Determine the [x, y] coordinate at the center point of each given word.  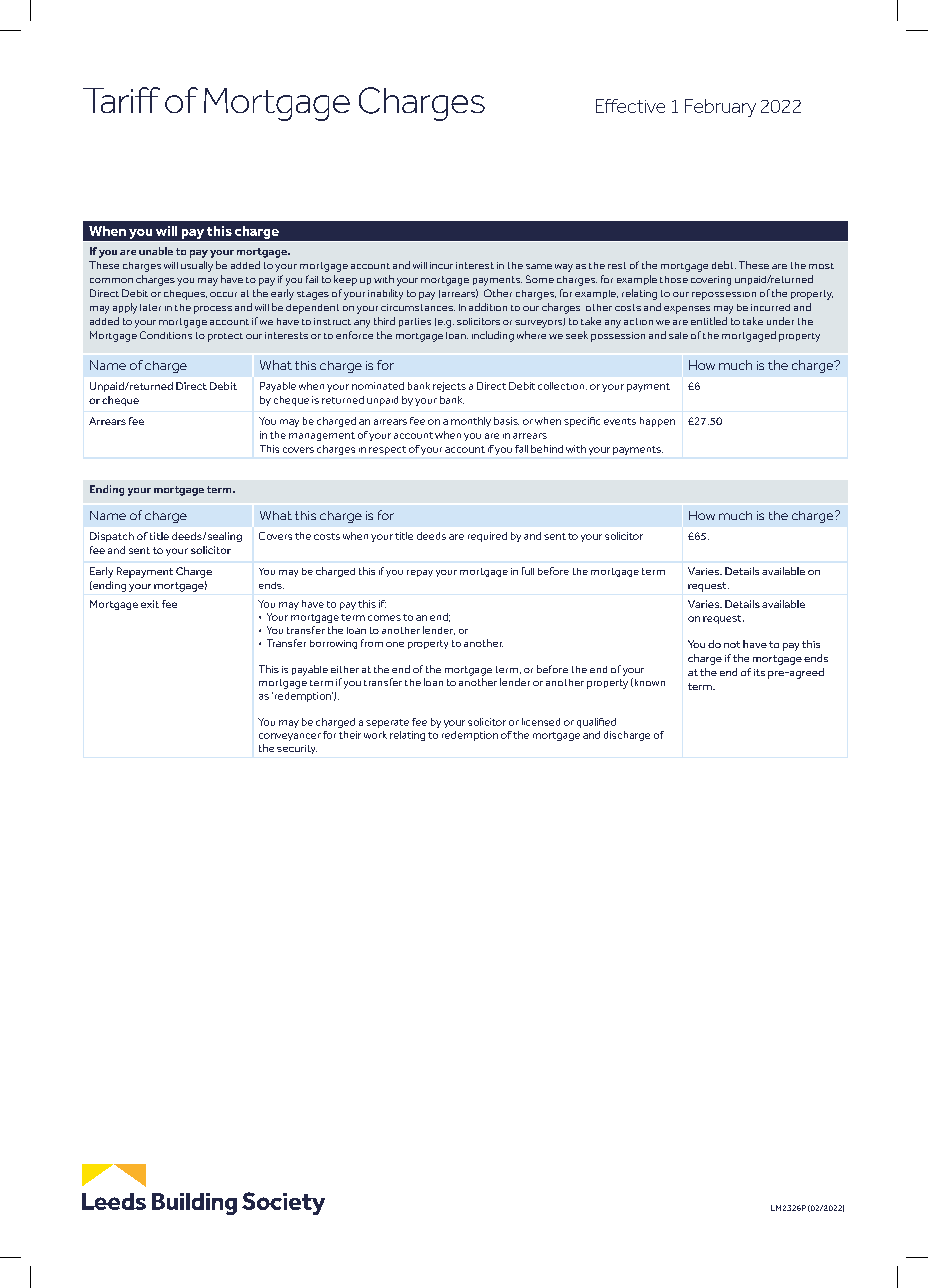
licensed [541, 722]
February [720, 108]
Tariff [121, 100]
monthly [471, 422]
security [297, 749]
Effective [630, 106]
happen [657, 422]
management [322, 436]
